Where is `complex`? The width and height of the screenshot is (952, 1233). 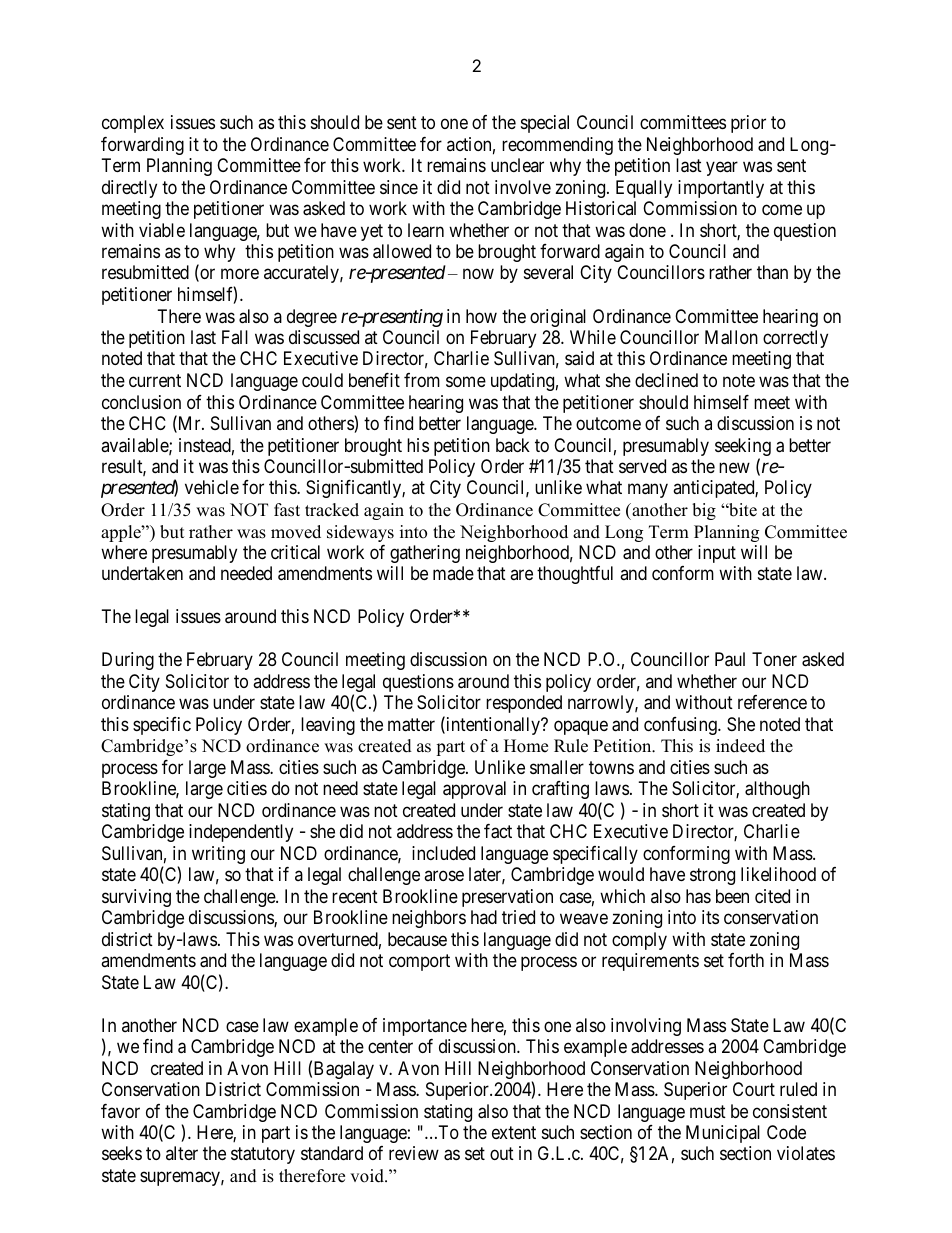
complex is located at coordinates (133, 124).
